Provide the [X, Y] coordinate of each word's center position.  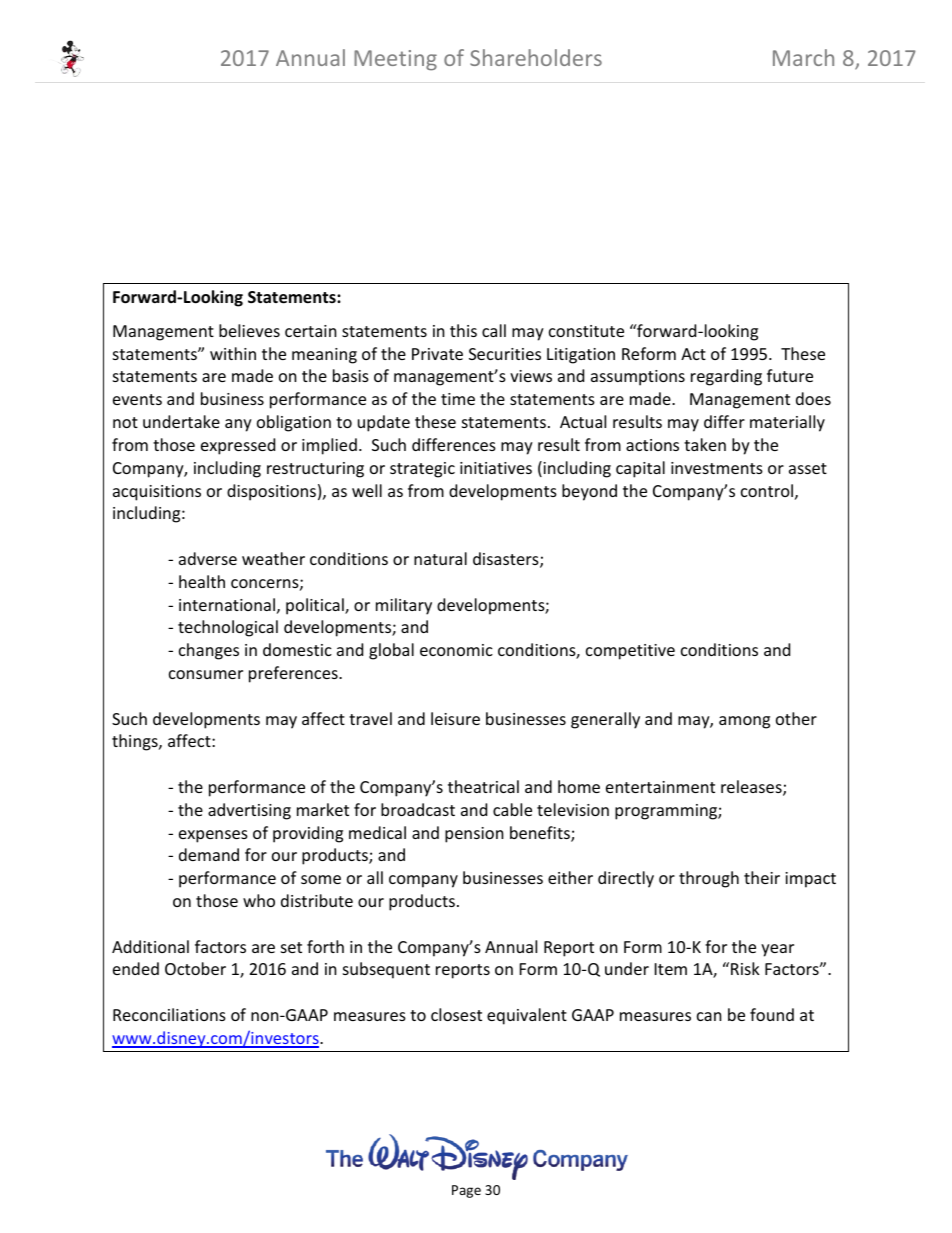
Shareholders [536, 57]
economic [456, 650]
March [803, 57]
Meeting [395, 60]
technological [228, 628]
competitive [630, 652]
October [195, 968]
